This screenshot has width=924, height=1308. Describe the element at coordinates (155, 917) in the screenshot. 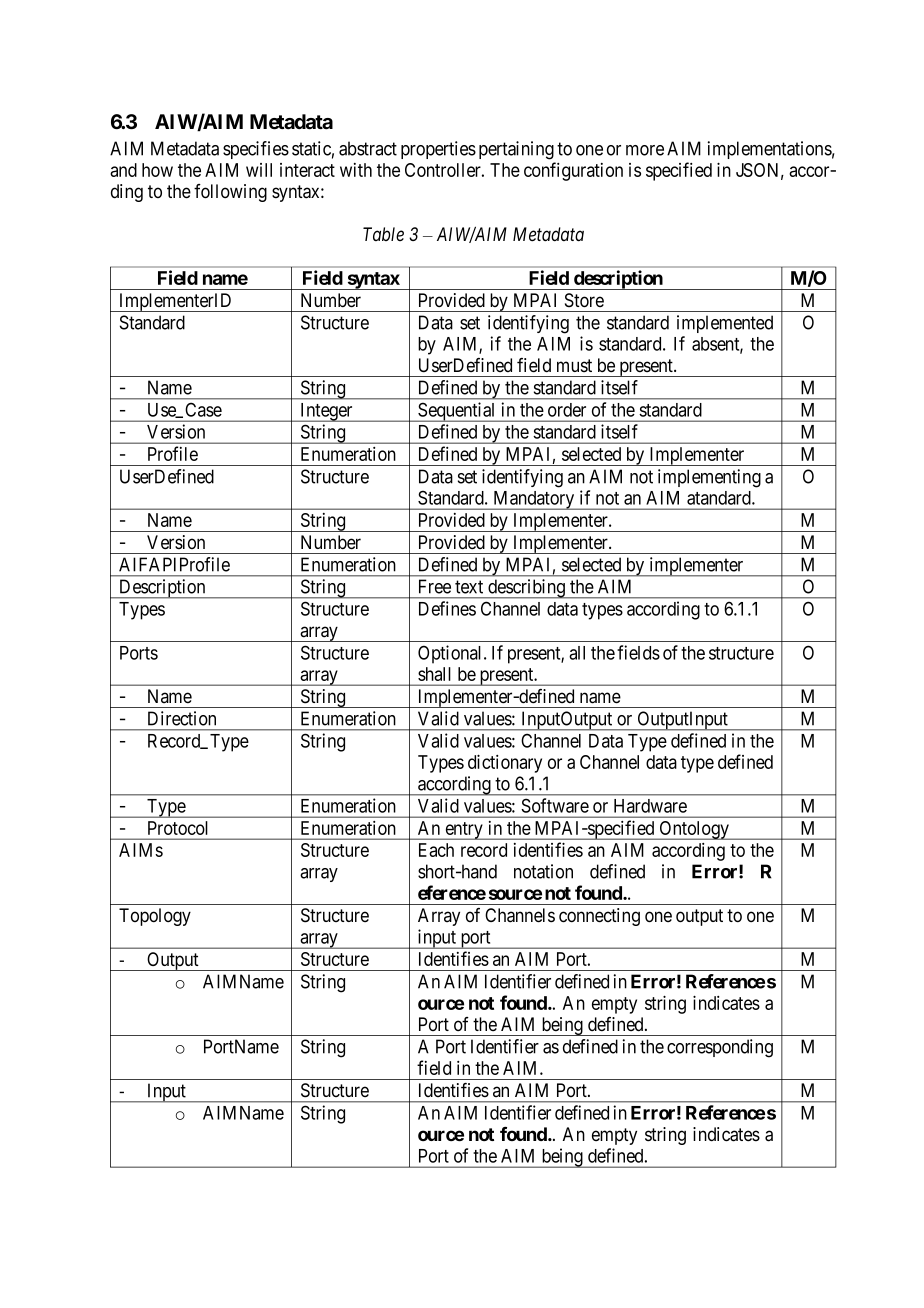

I see `Topology` at that location.
